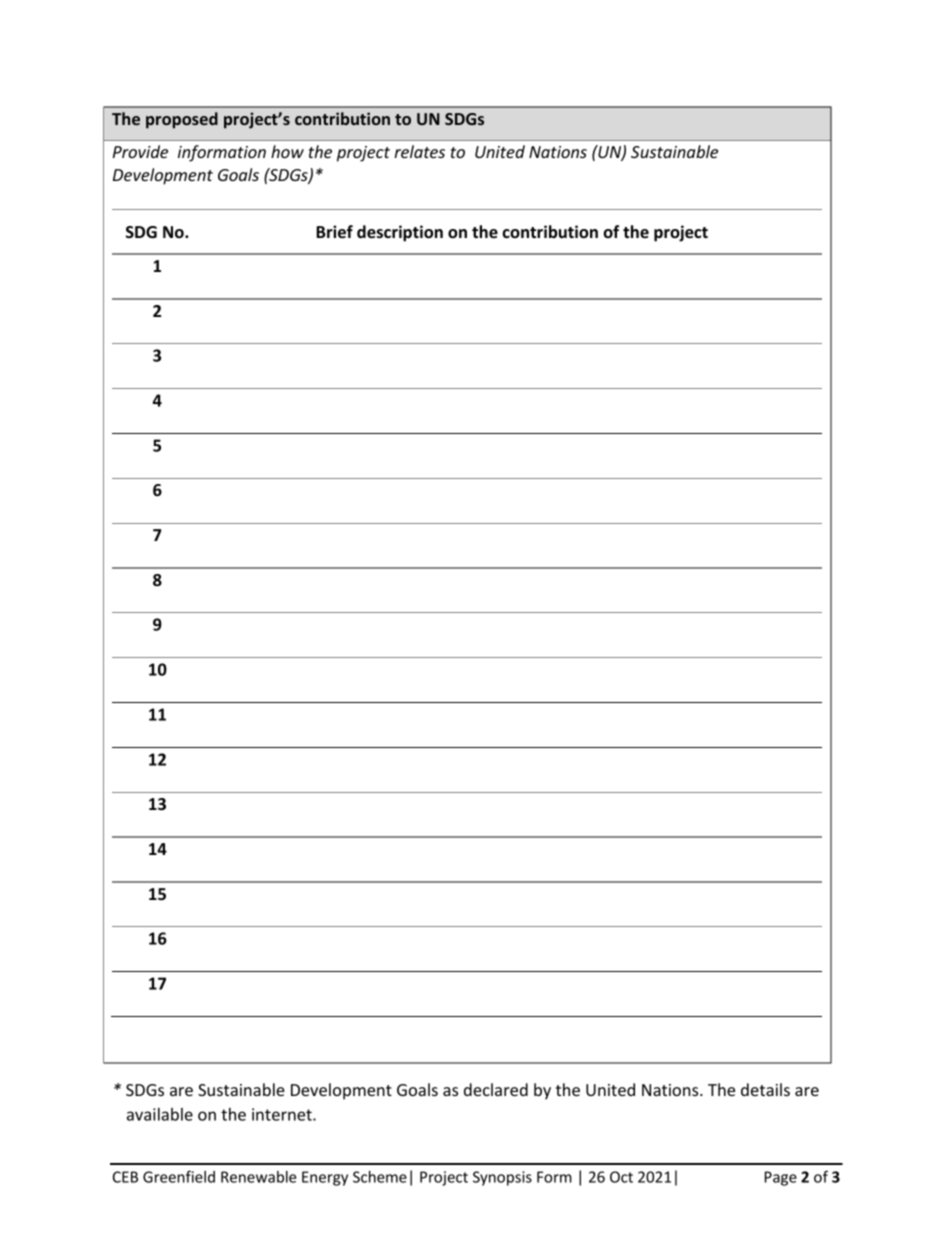  I want to click on Greenfield, so click(179, 1176).
